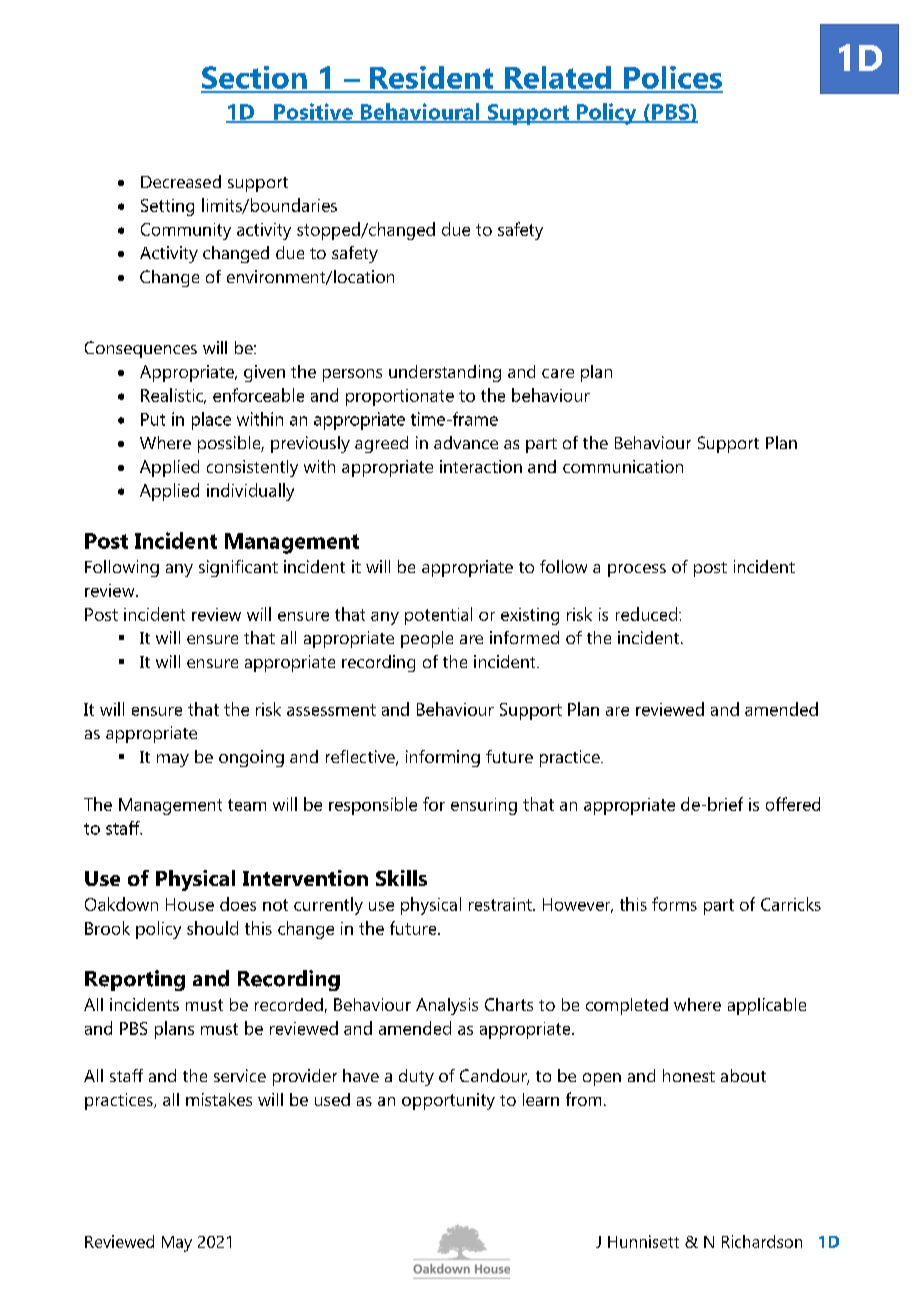 The image size is (924, 1307). What do you see at coordinates (481, 466) in the screenshot?
I see `interaction` at bounding box center [481, 466].
